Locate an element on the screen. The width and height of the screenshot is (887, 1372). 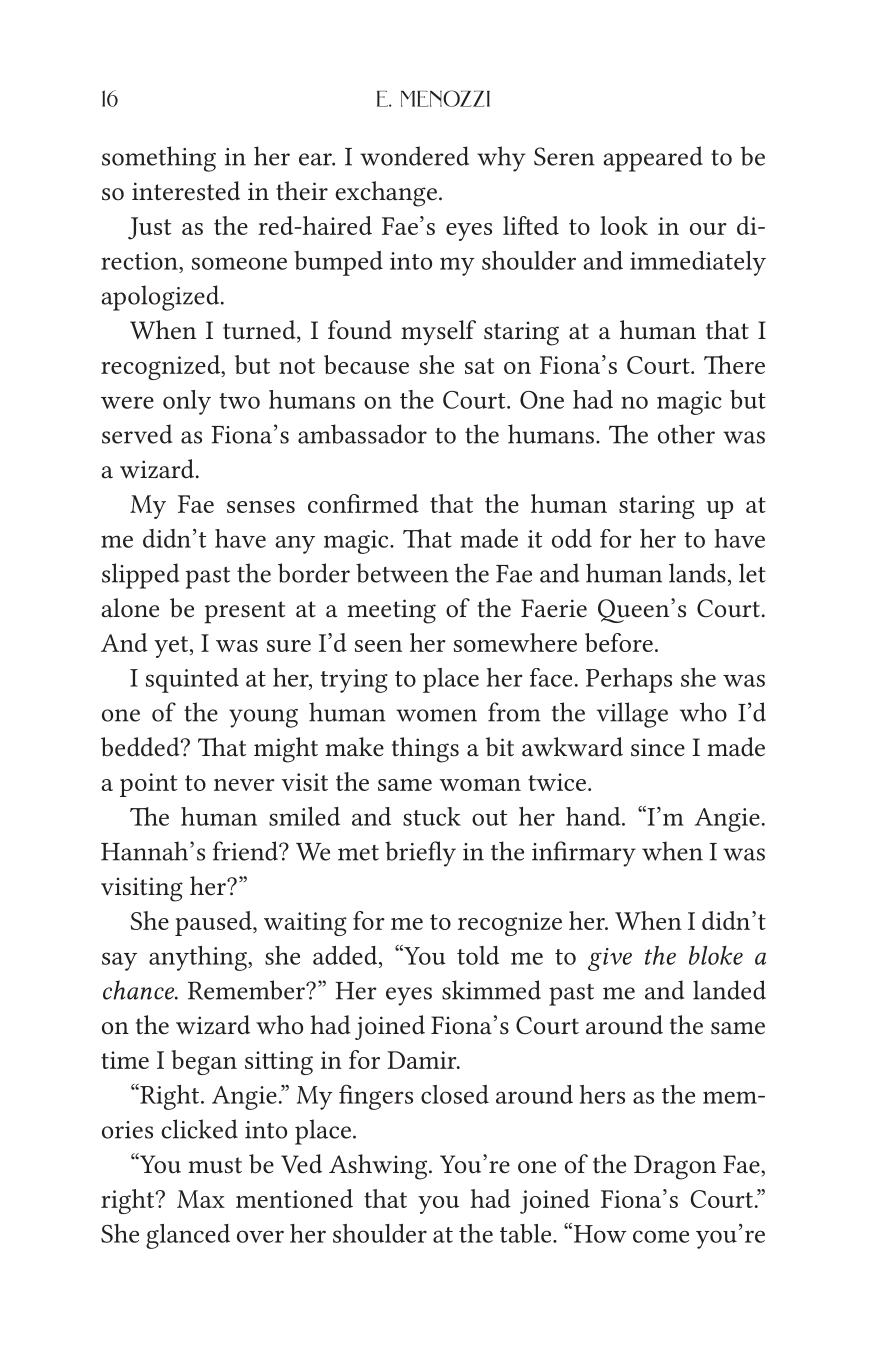
Max is located at coordinates (201, 1199).
